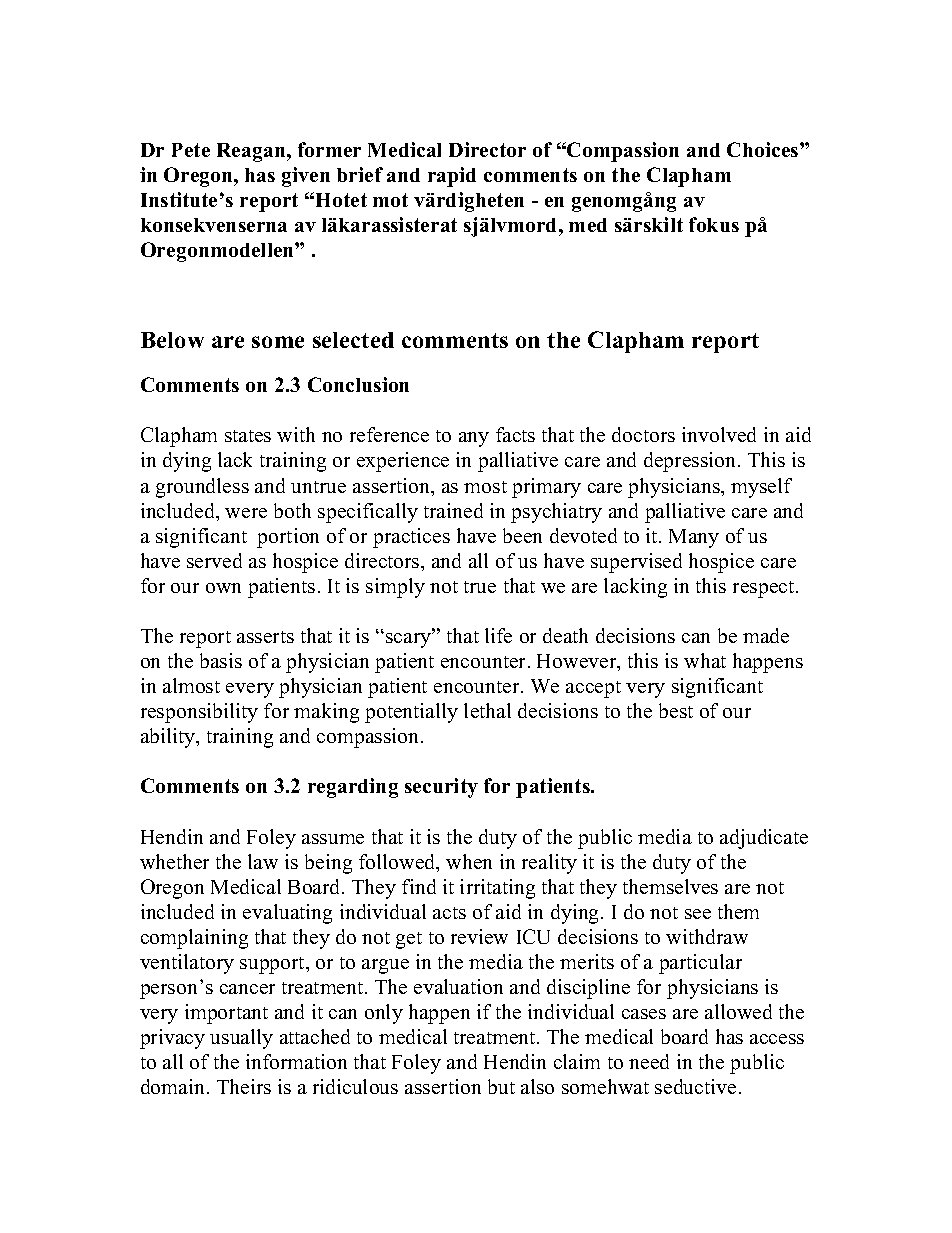 Image resolution: width=952 pixels, height=1233 pixels. What do you see at coordinates (441, 788) in the image?
I see `security` at bounding box center [441, 788].
